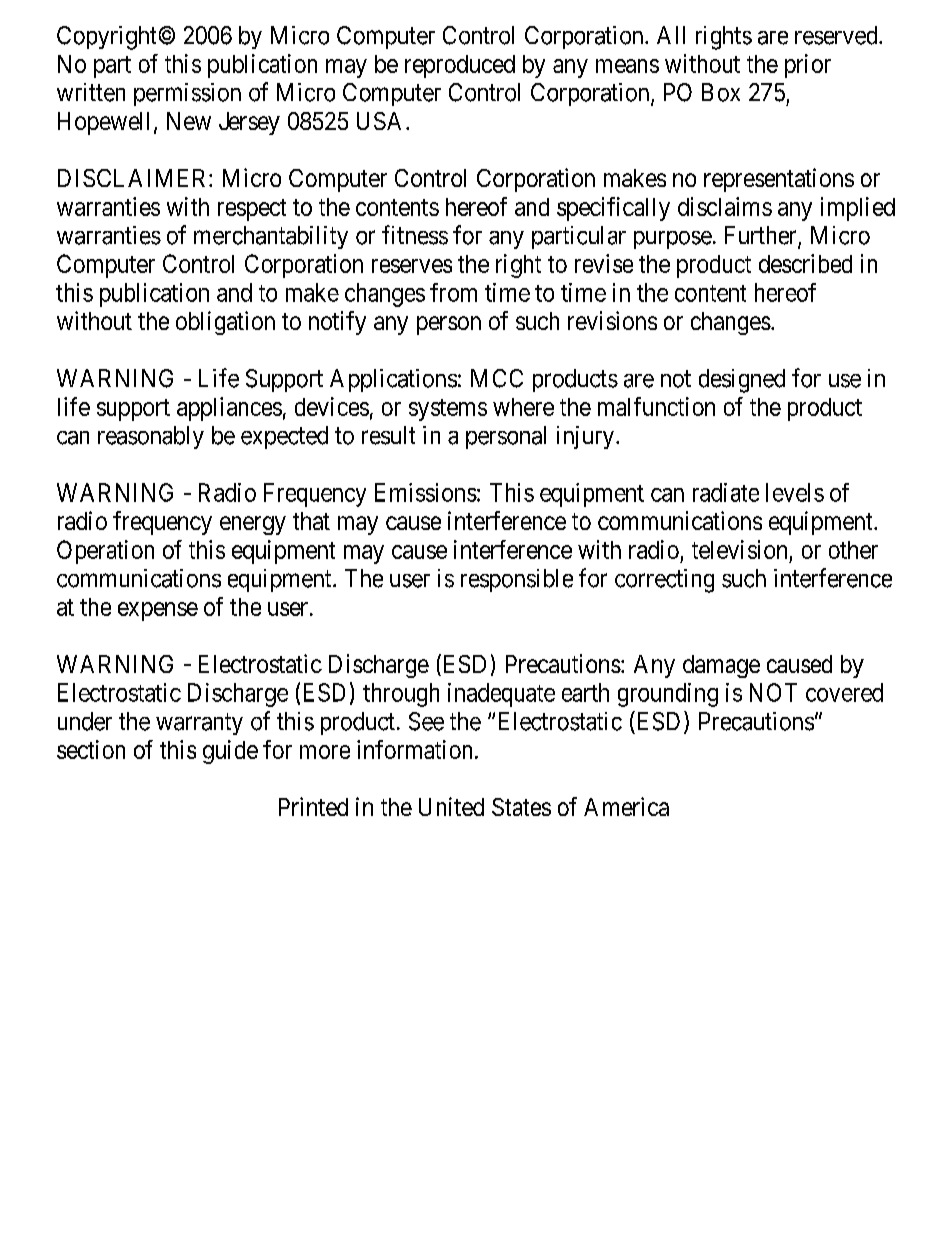 Image resolution: width=952 pixels, height=1233 pixels. I want to click on reserves, so click(412, 266).
